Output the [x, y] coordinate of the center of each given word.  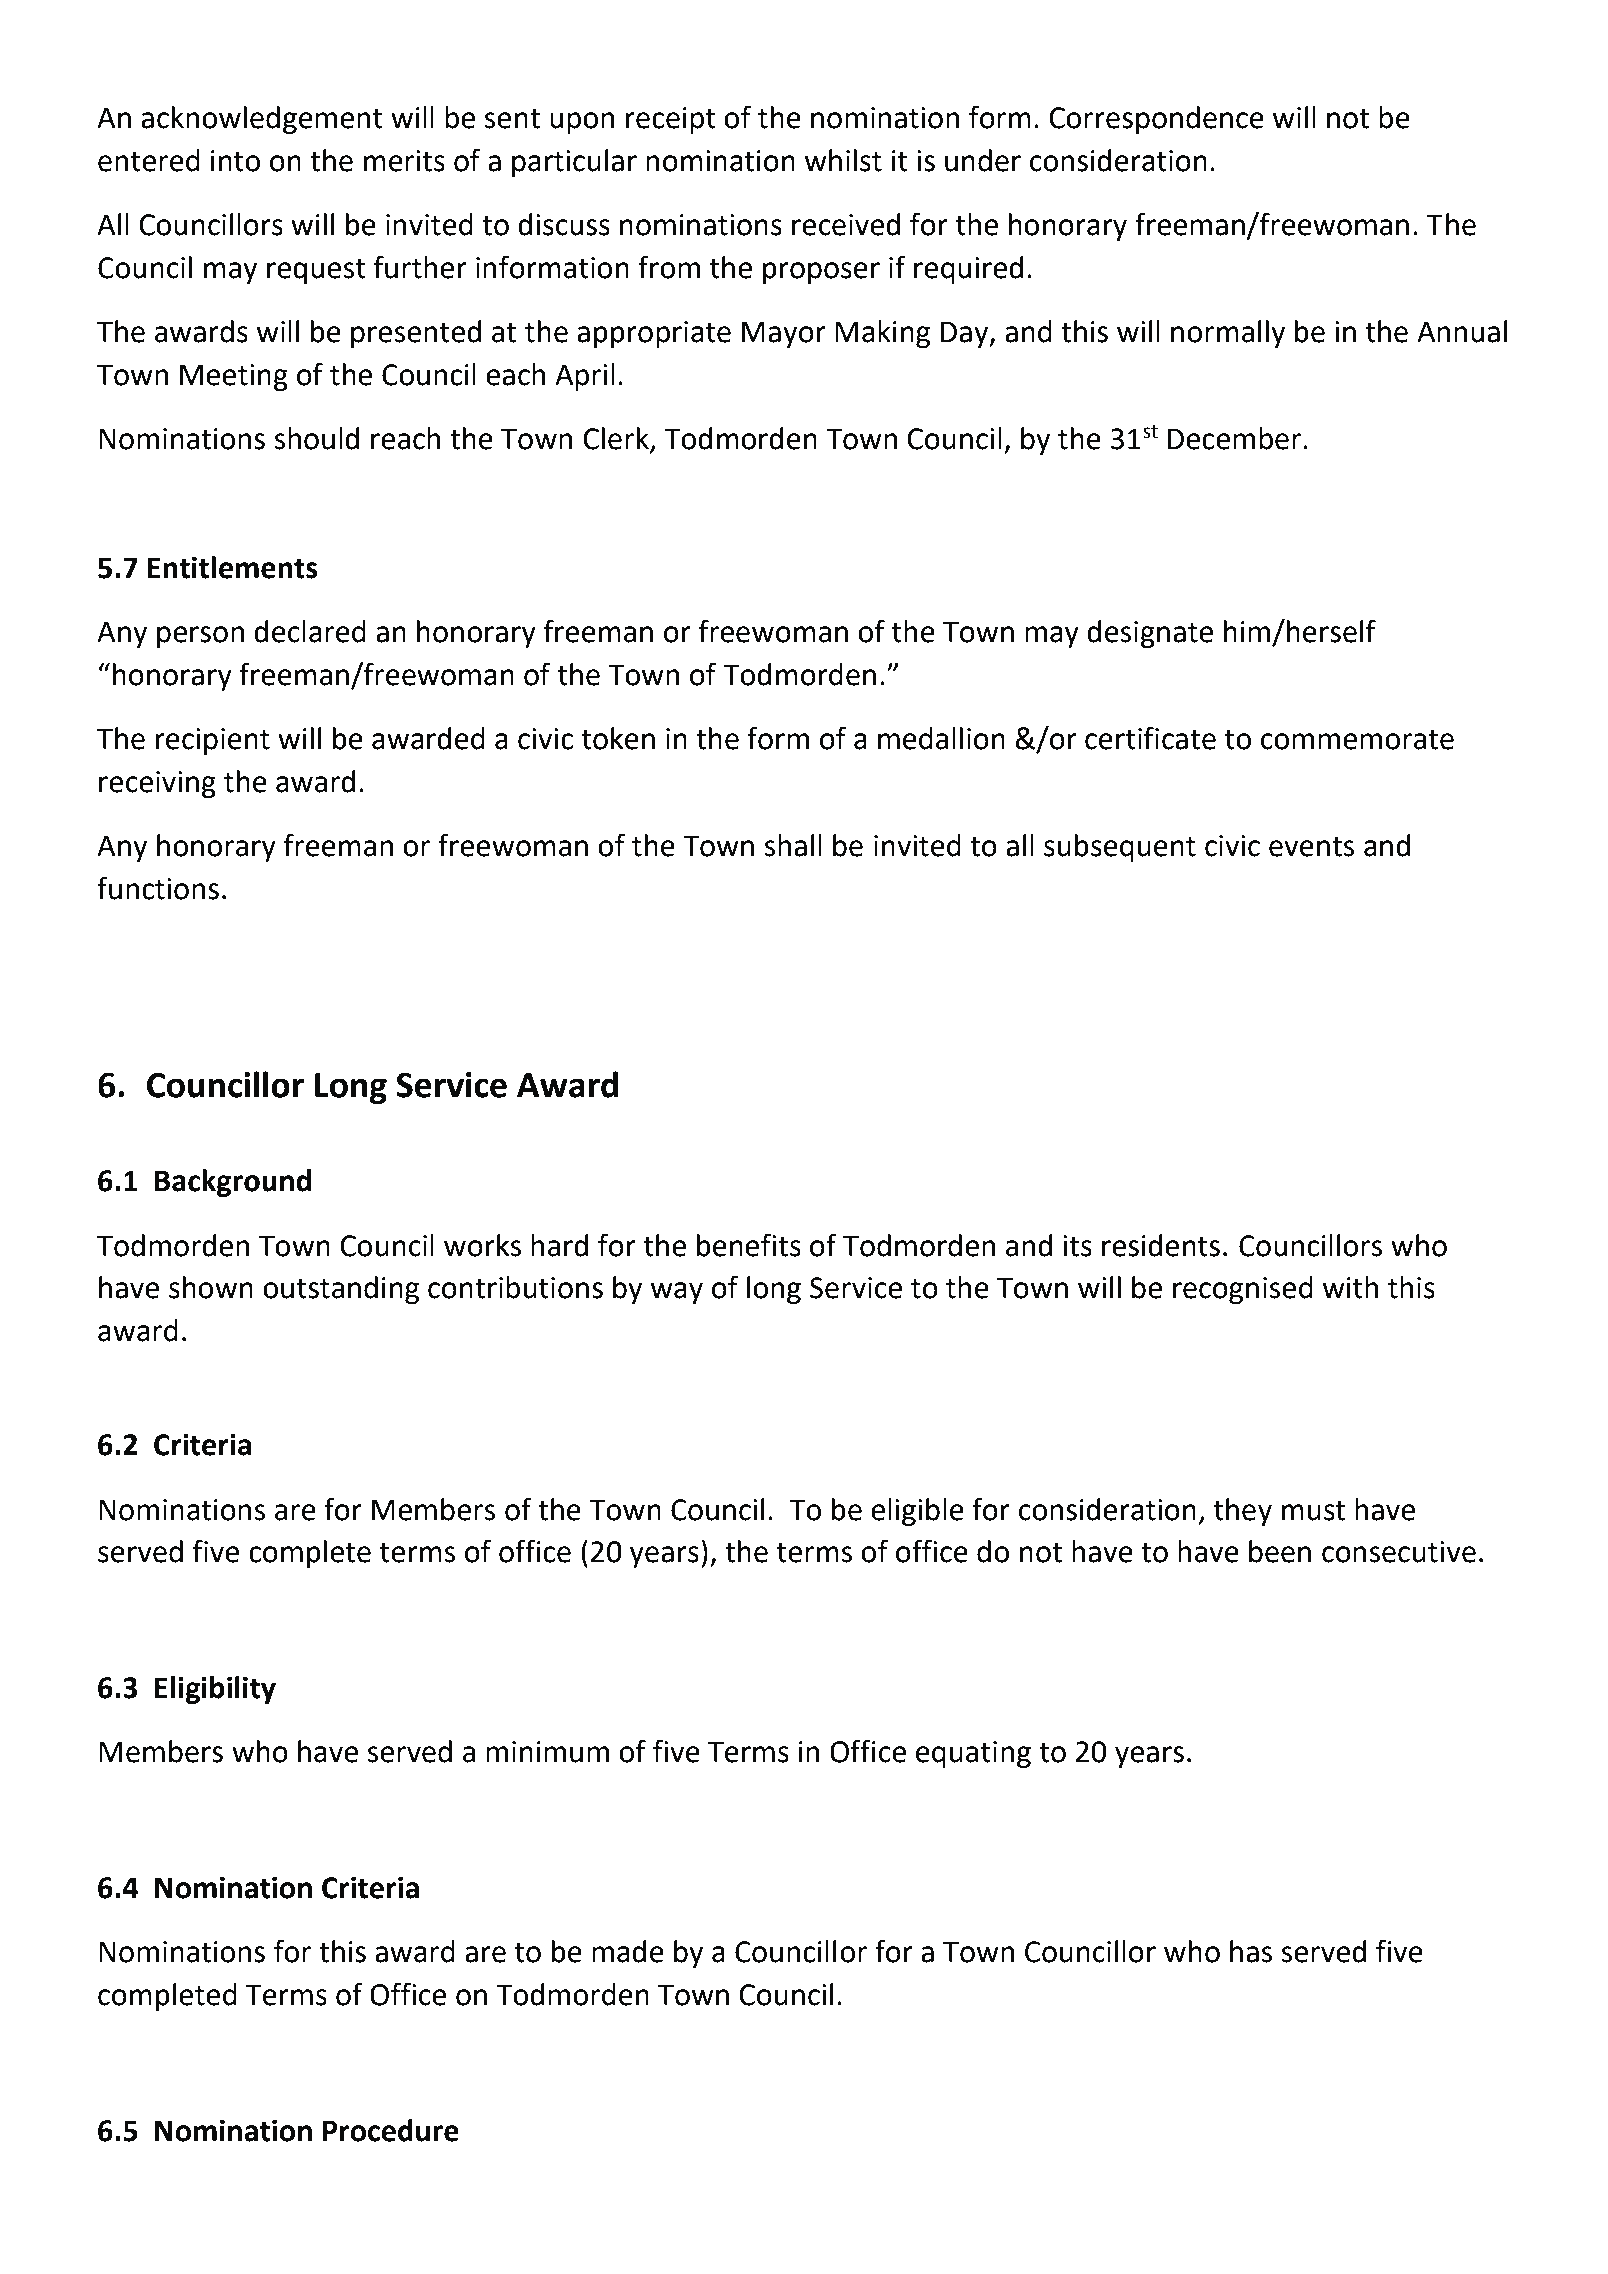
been [1280, 1551]
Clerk [617, 439]
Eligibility [215, 1690]
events [1311, 846]
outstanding [341, 1290]
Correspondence [1156, 120]
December [1234, 438]
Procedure [391, 2130]
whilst [843, 160]
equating [973, 1754]
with [1350, 1287]
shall [793, 845]
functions [158, 888]
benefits [749, 1245]
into [235, 161]
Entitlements [233, 567]
